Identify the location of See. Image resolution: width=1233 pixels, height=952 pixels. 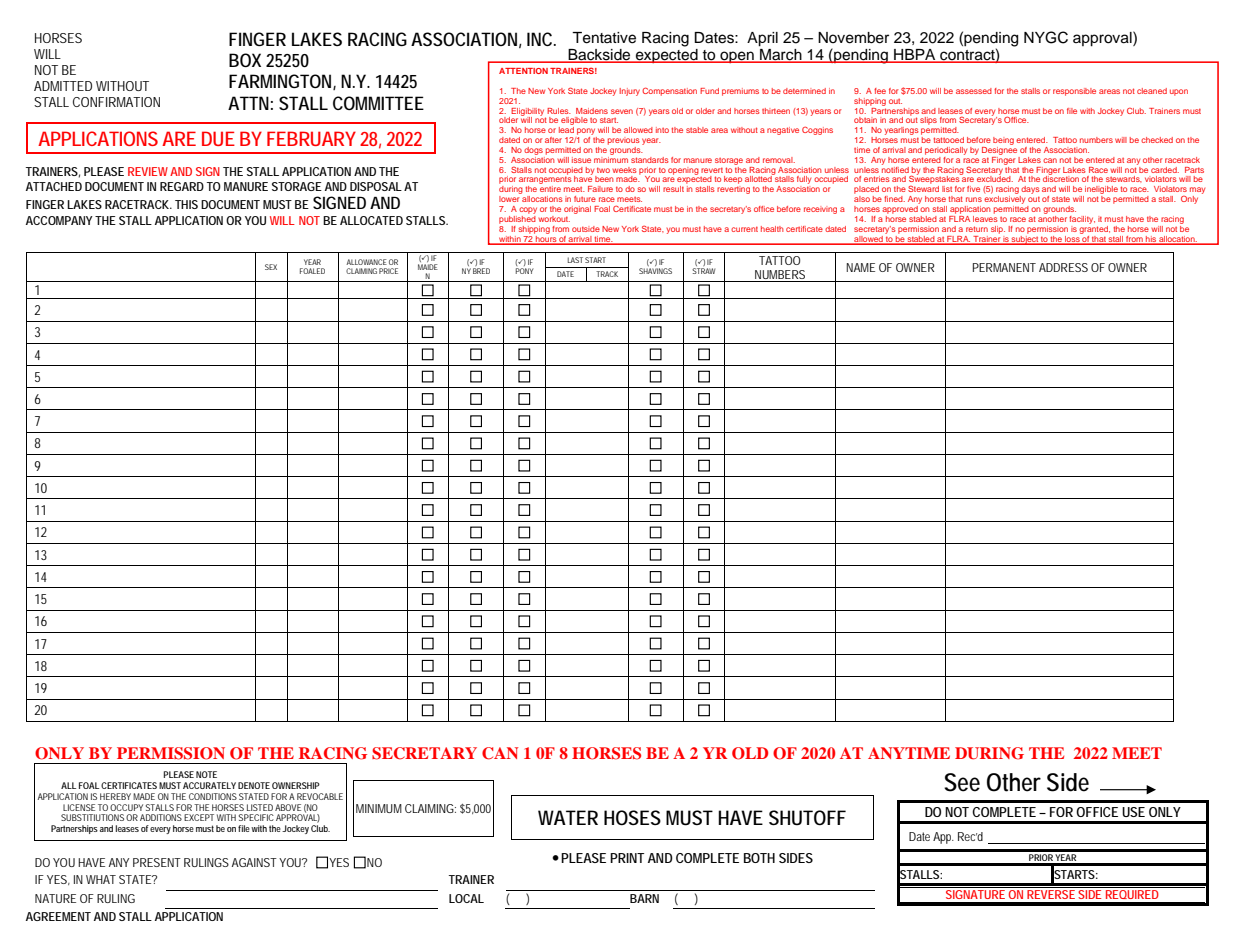
(962, 782).
